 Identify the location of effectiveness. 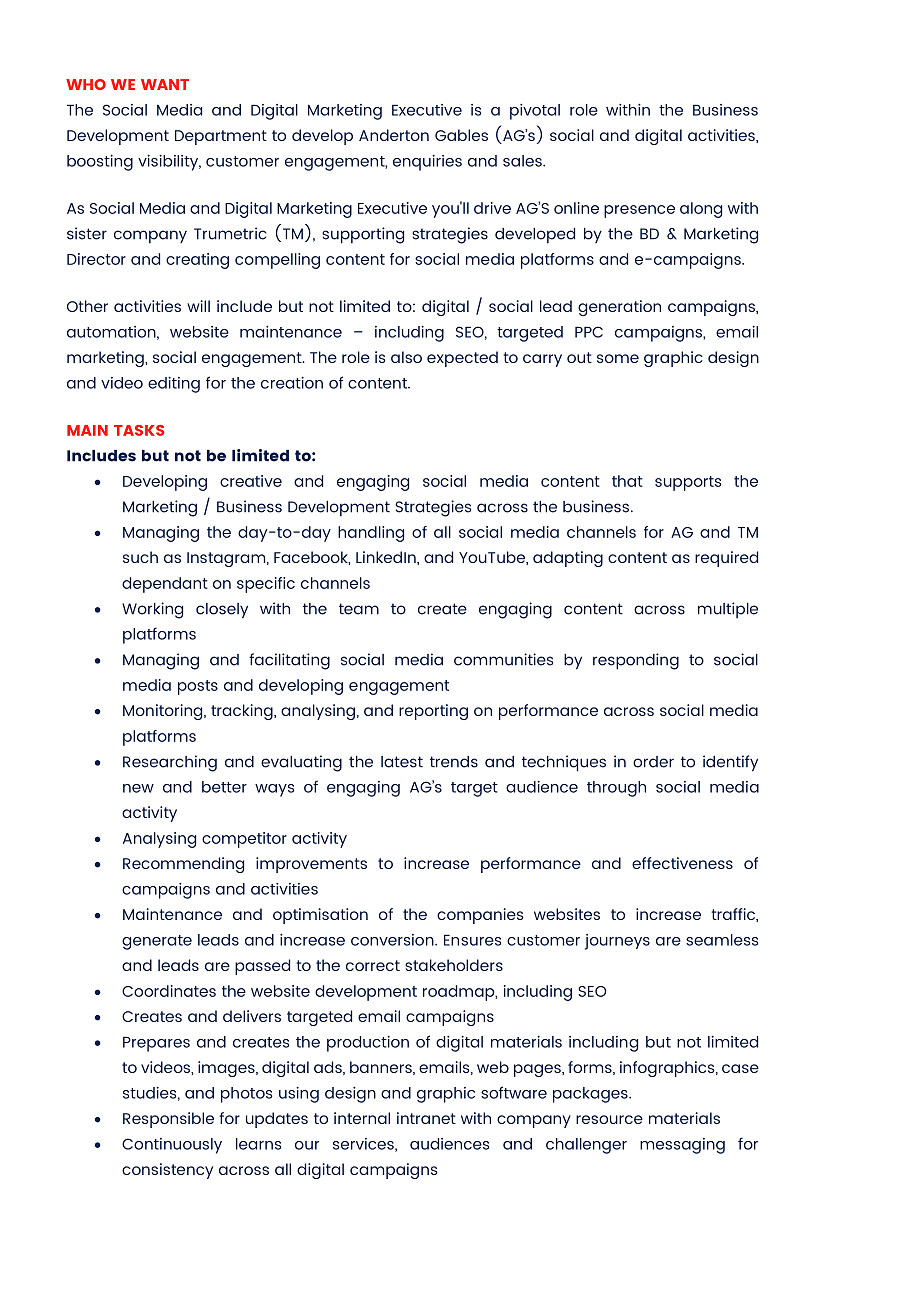
(682, 863).
